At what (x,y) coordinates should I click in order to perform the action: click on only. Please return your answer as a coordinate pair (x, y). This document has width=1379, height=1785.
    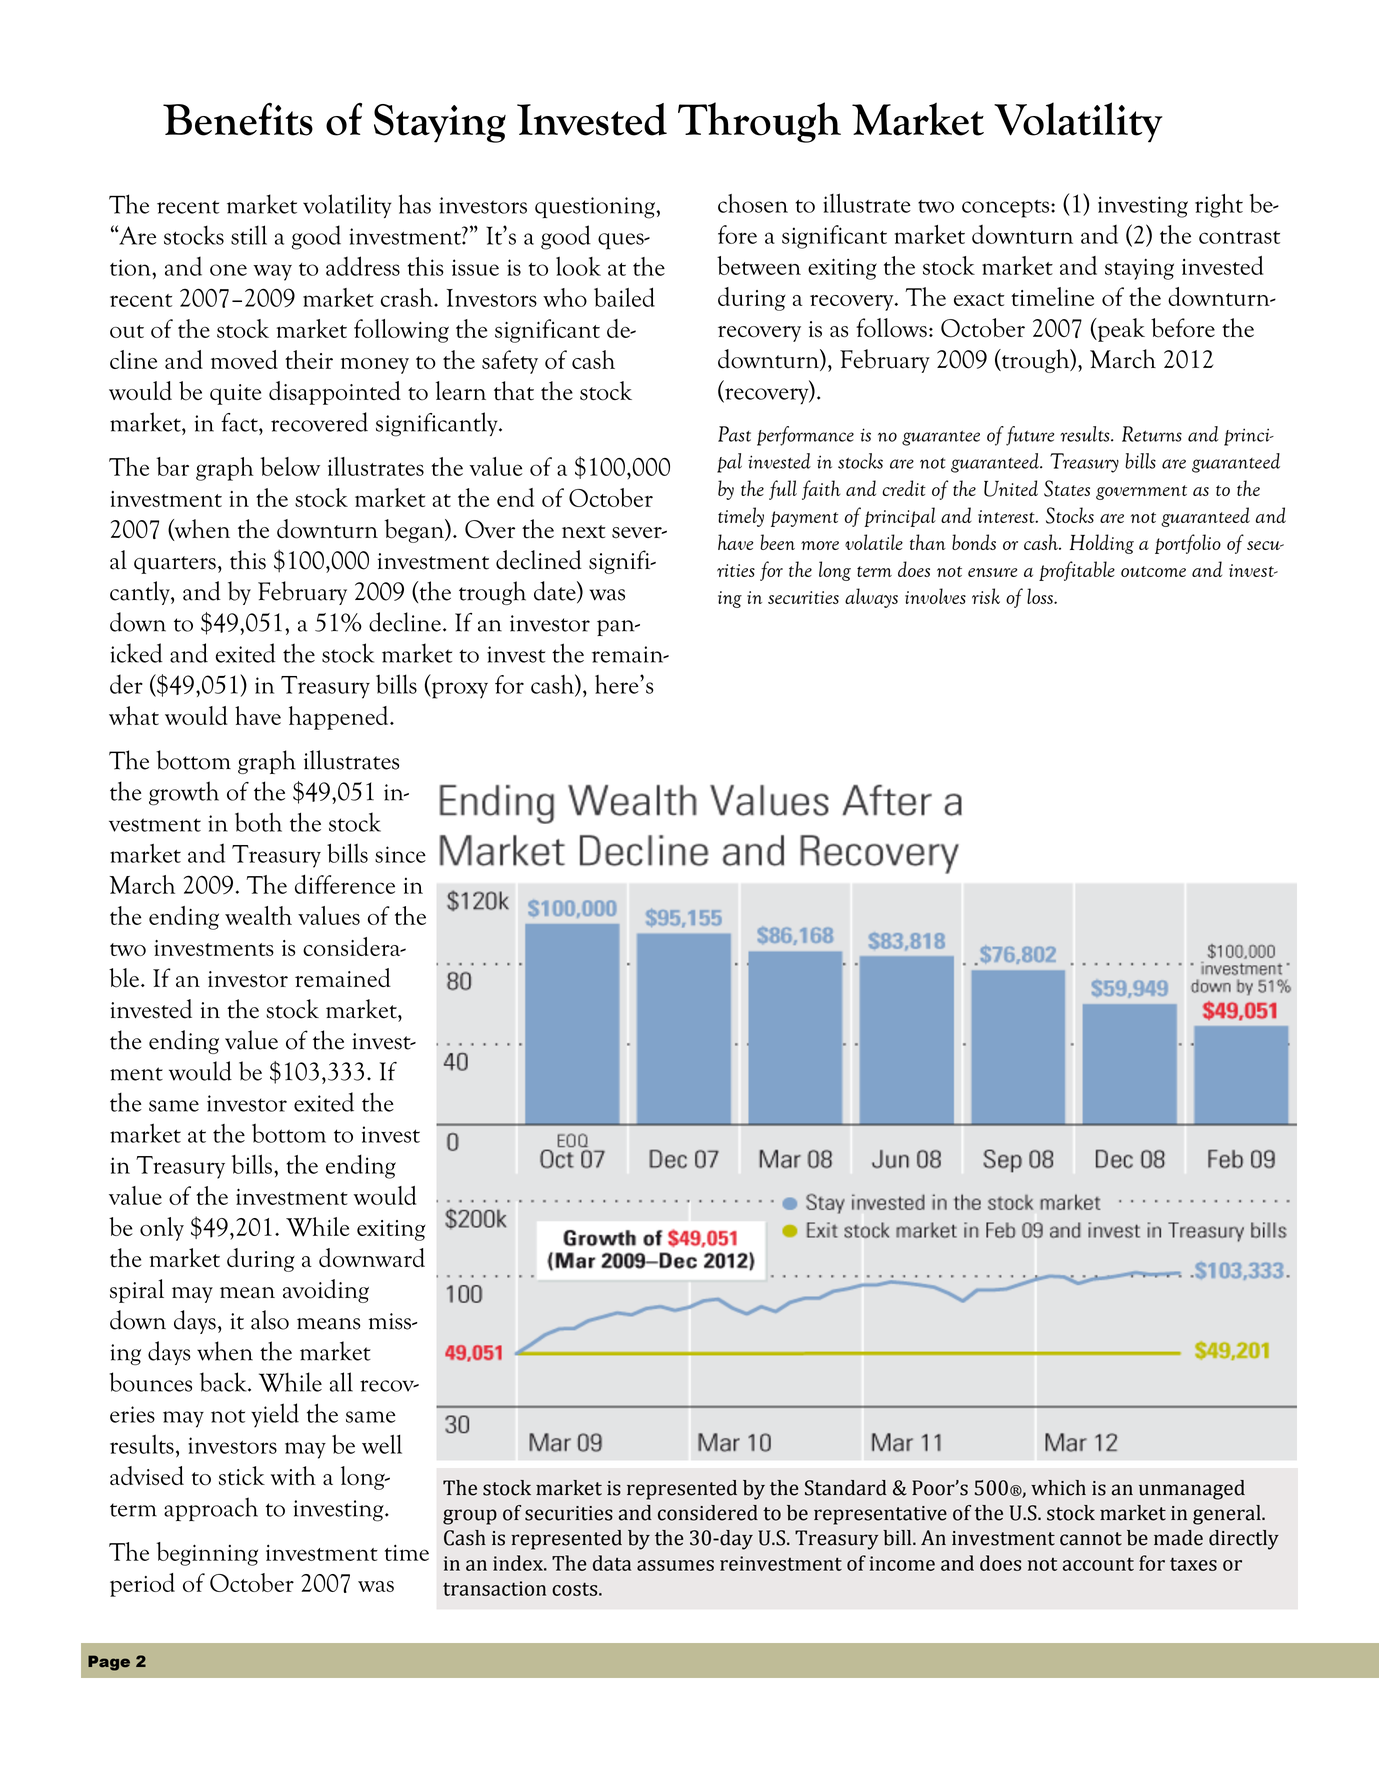
    Looking at the image, I should click on (162, 1229).
